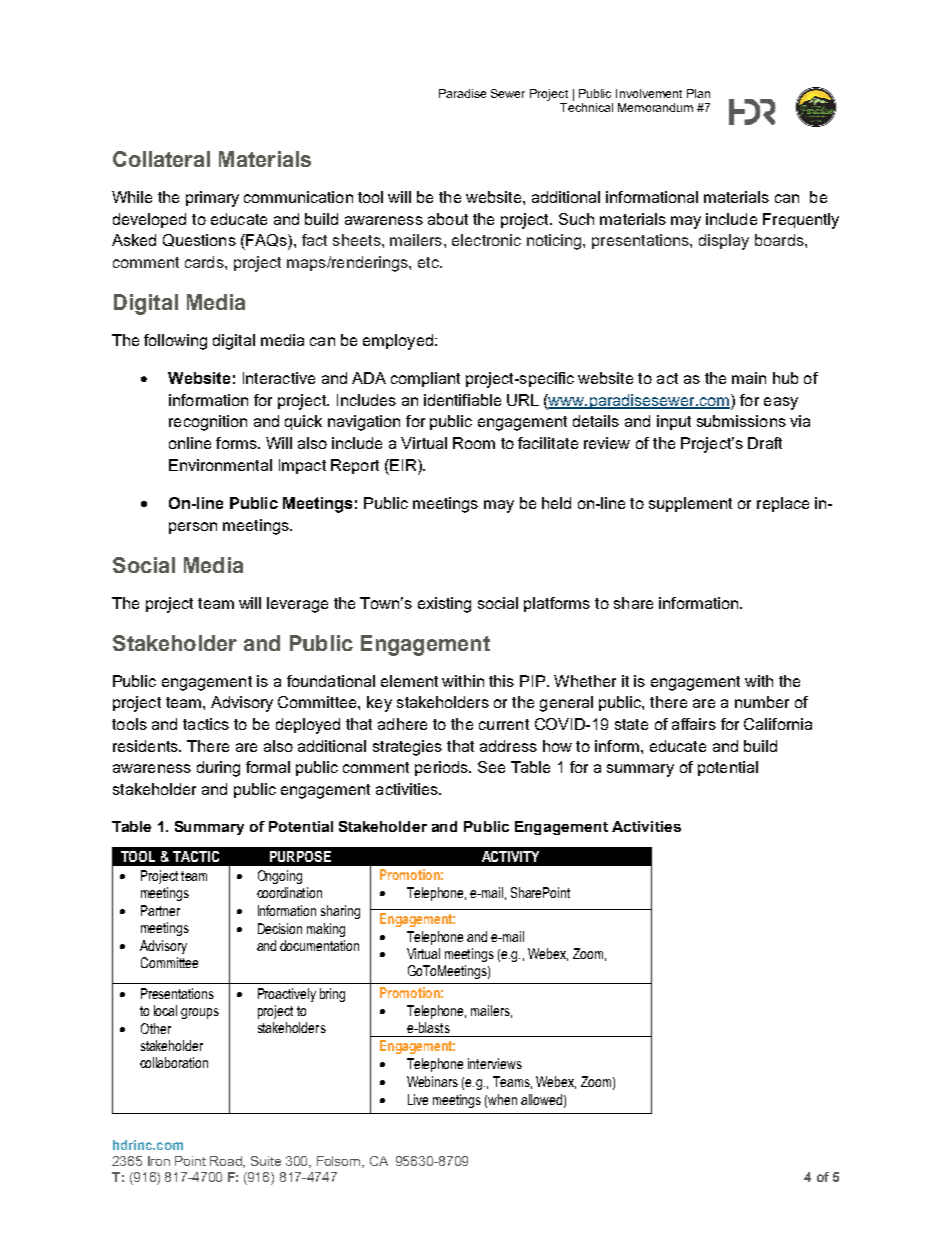 This document has height=1233, width=952. What do you see at coordinates (694, 724) in the document?
I see `affairs` at bounding box center [694, 724].
